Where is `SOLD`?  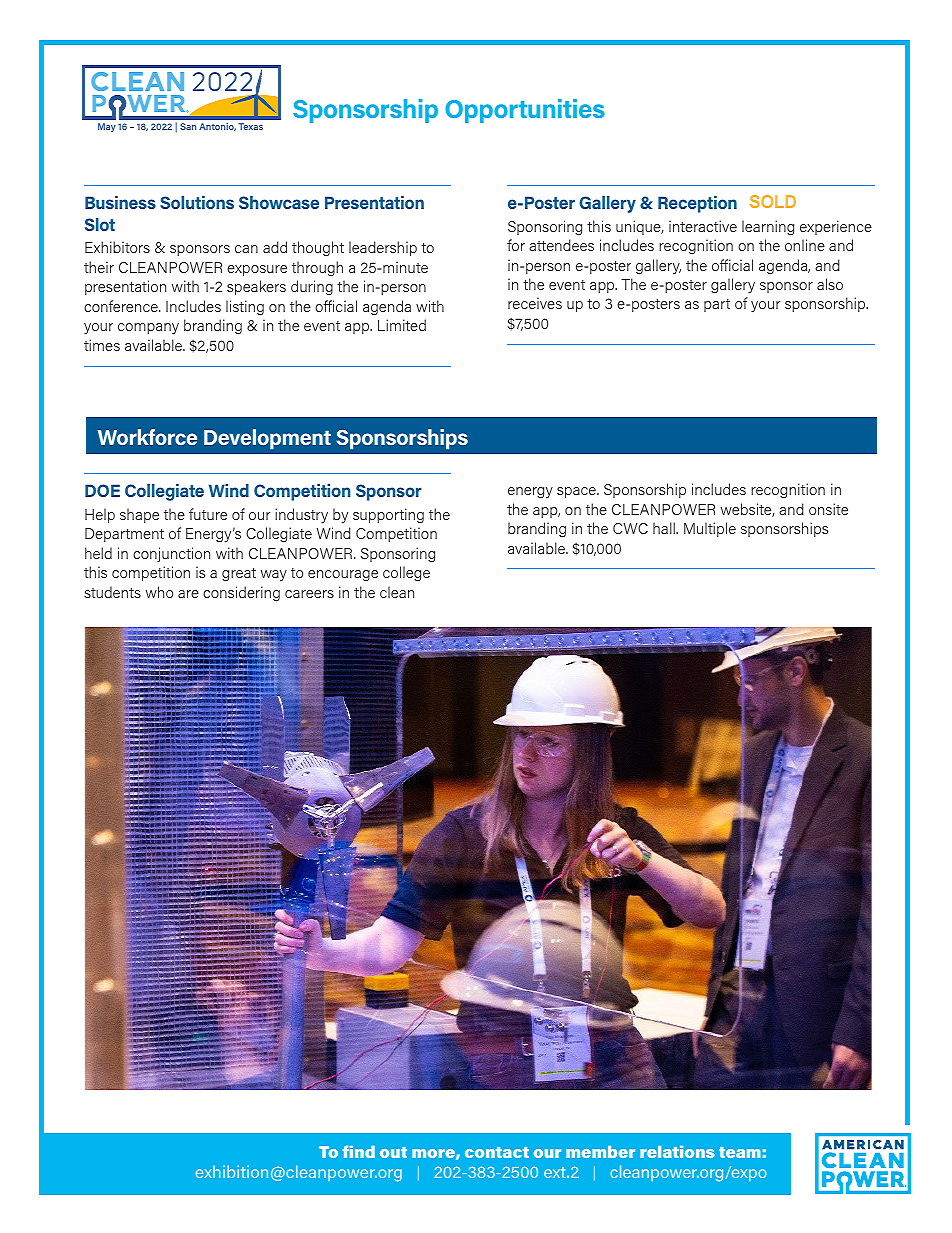
SOLD is located at coordinates (773, 201).
